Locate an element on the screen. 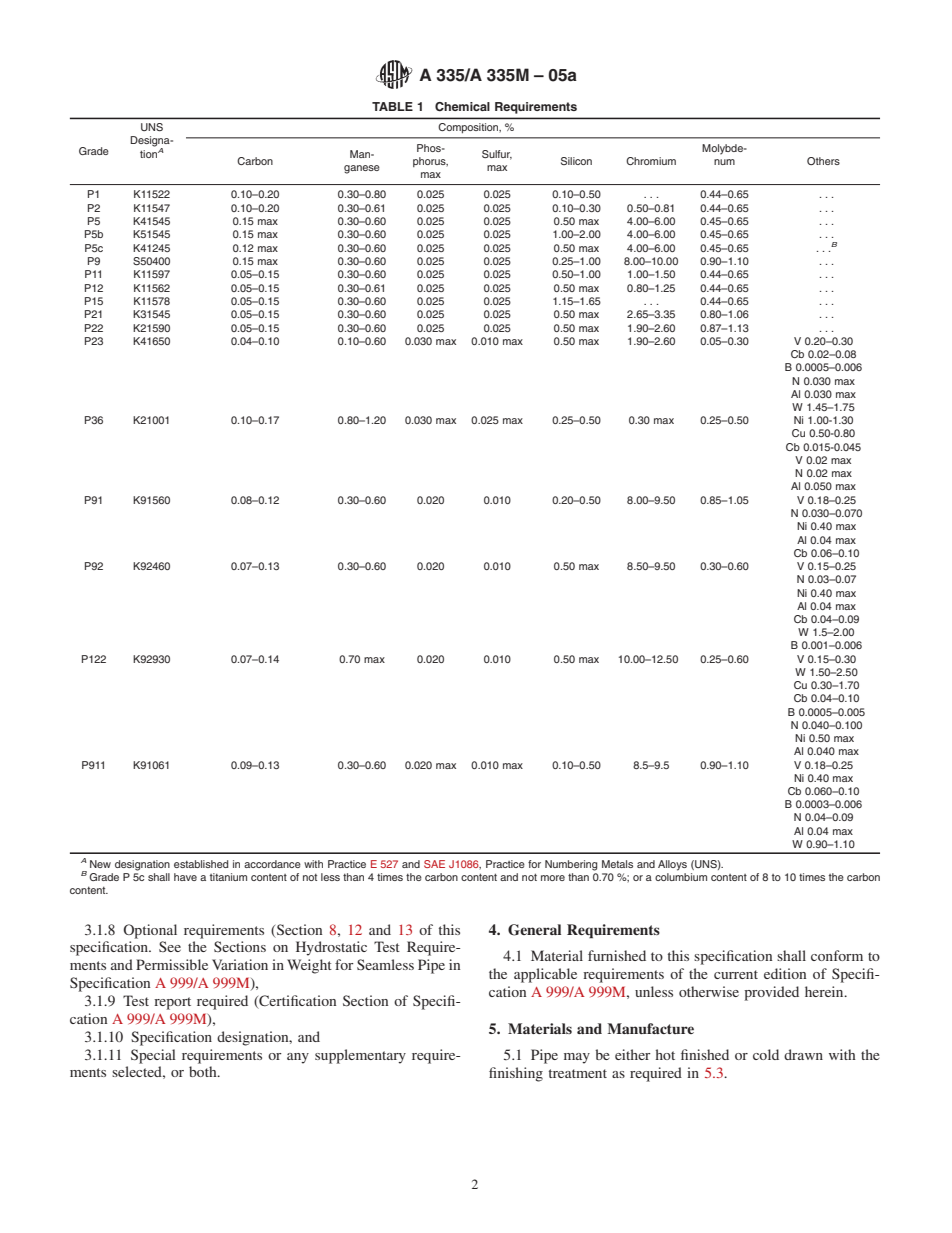 Image resolution: width=952 pixels, height=1233 pixels. established is located at coordinates (201, 864).
